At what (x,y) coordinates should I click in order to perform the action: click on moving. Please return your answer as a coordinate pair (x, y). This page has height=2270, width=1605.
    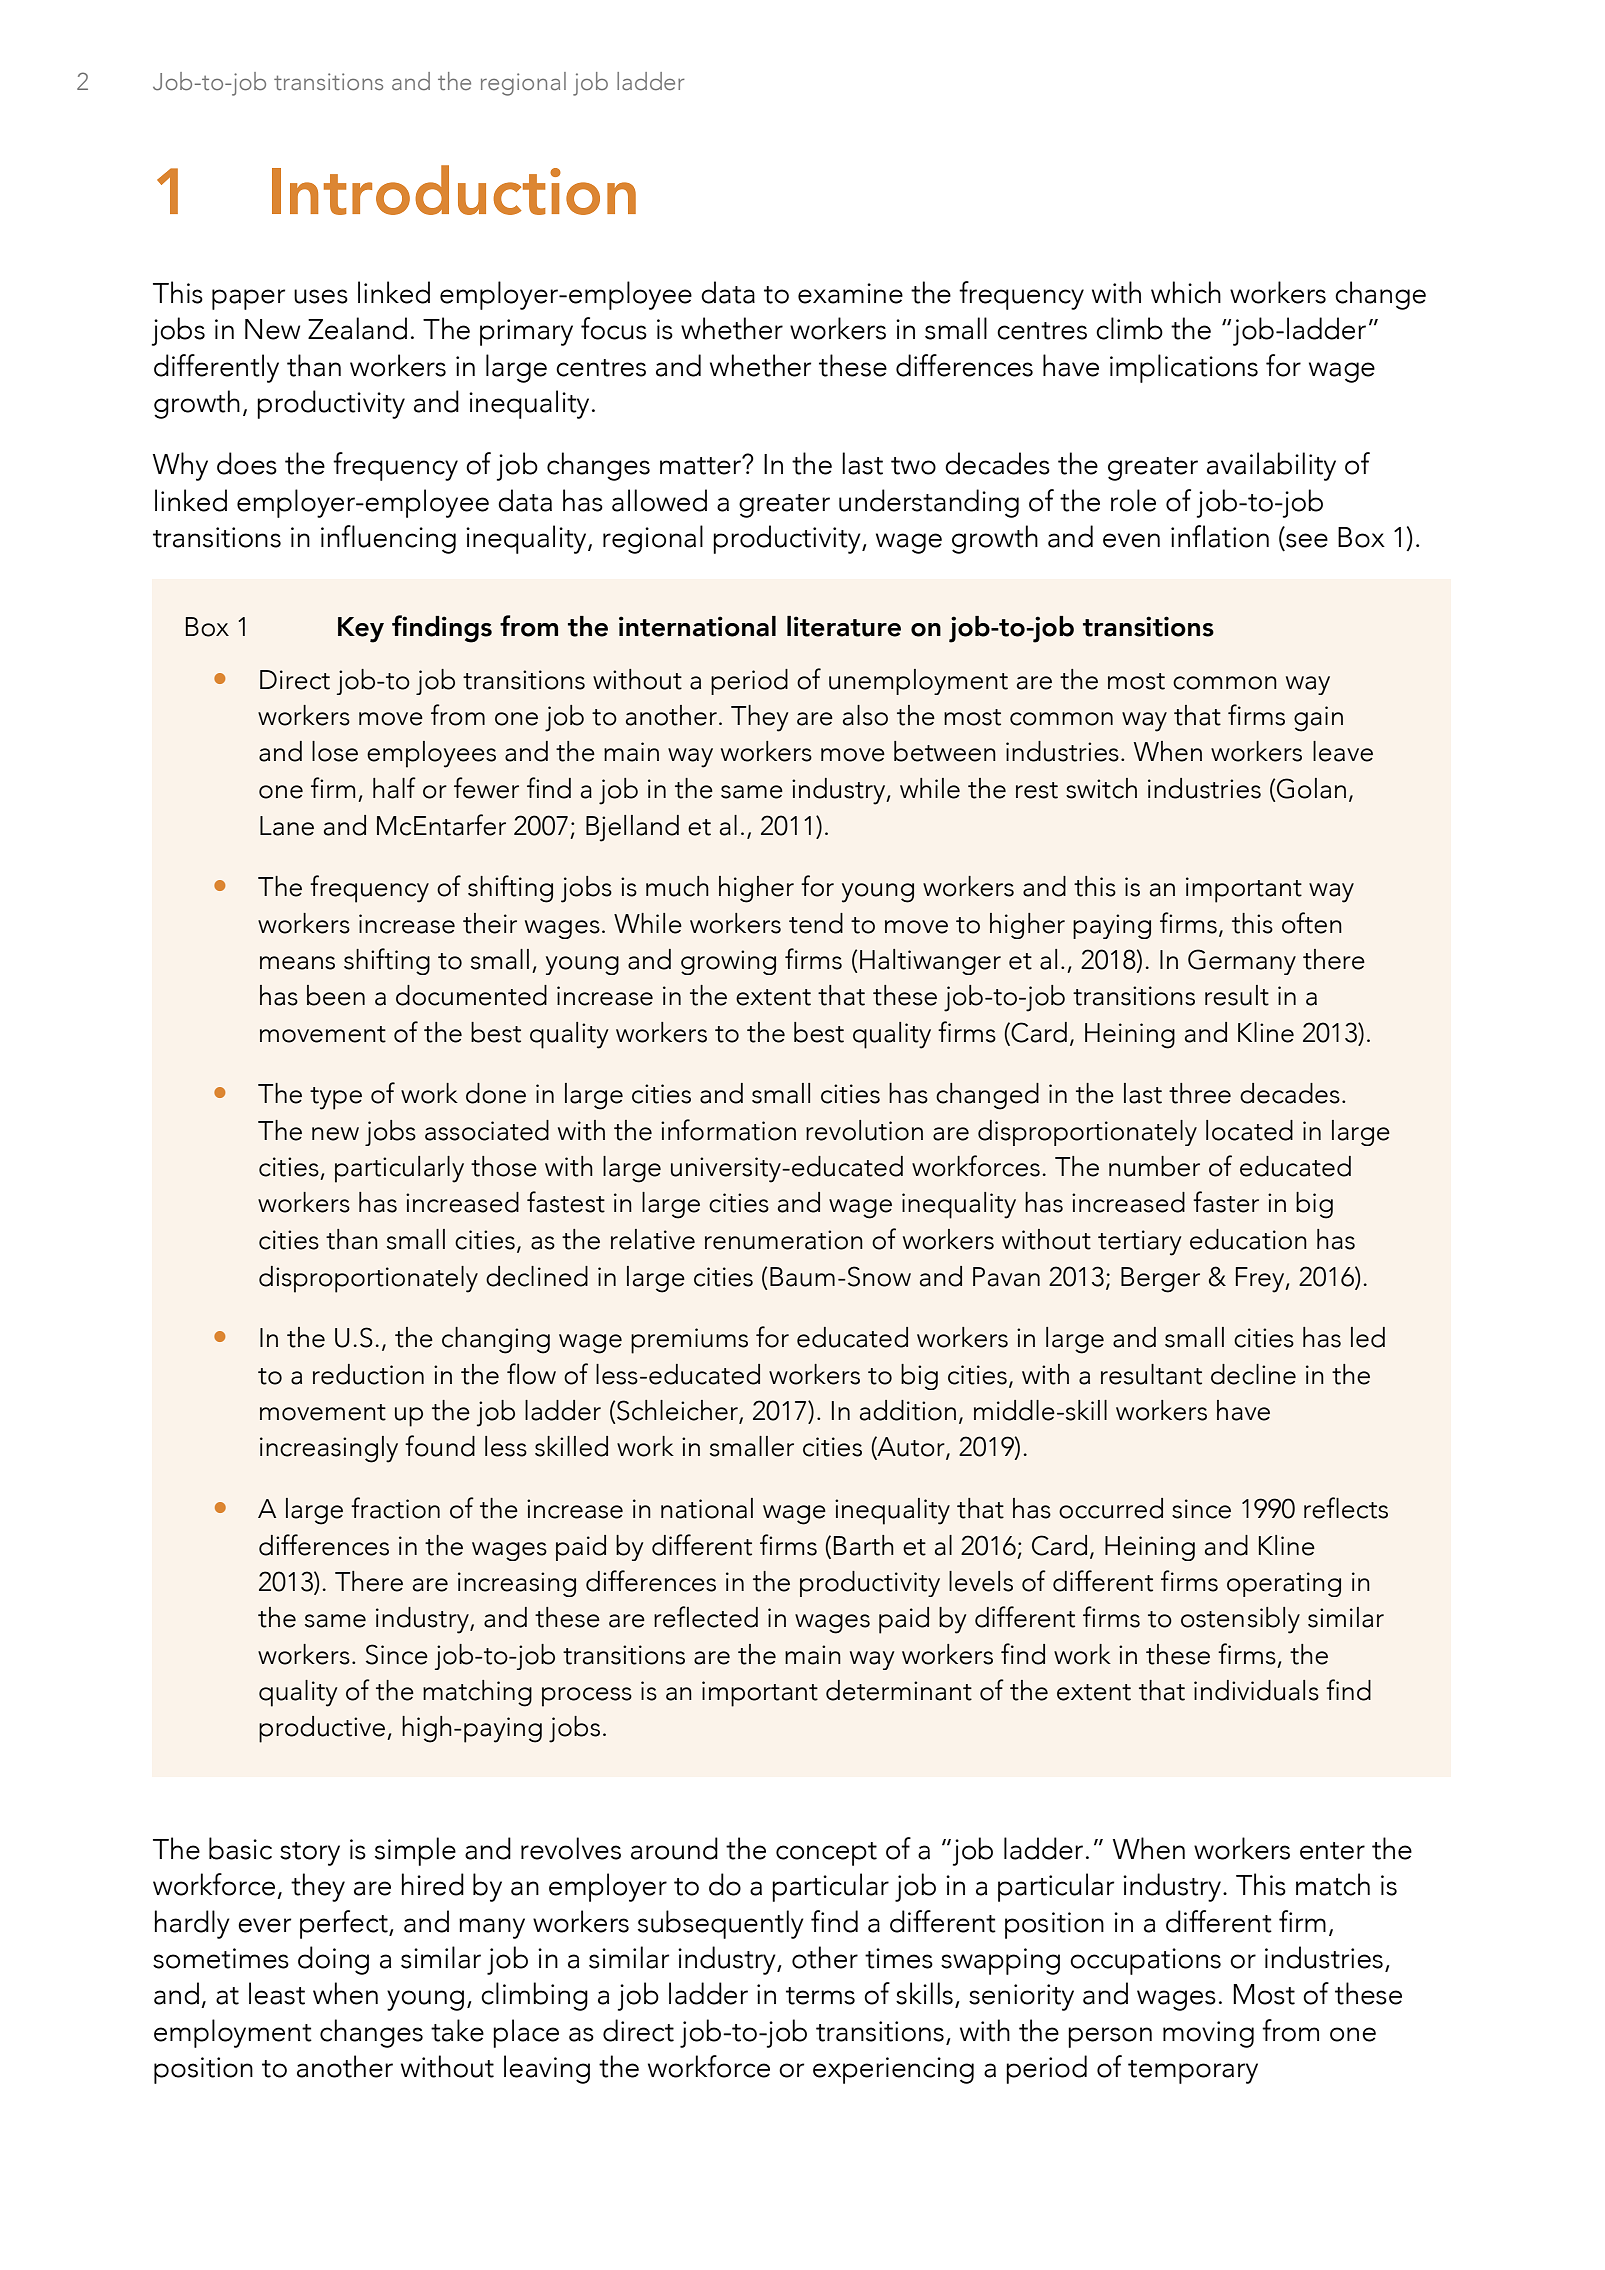
    Looking at the image, I should click on (1208, 2034).
